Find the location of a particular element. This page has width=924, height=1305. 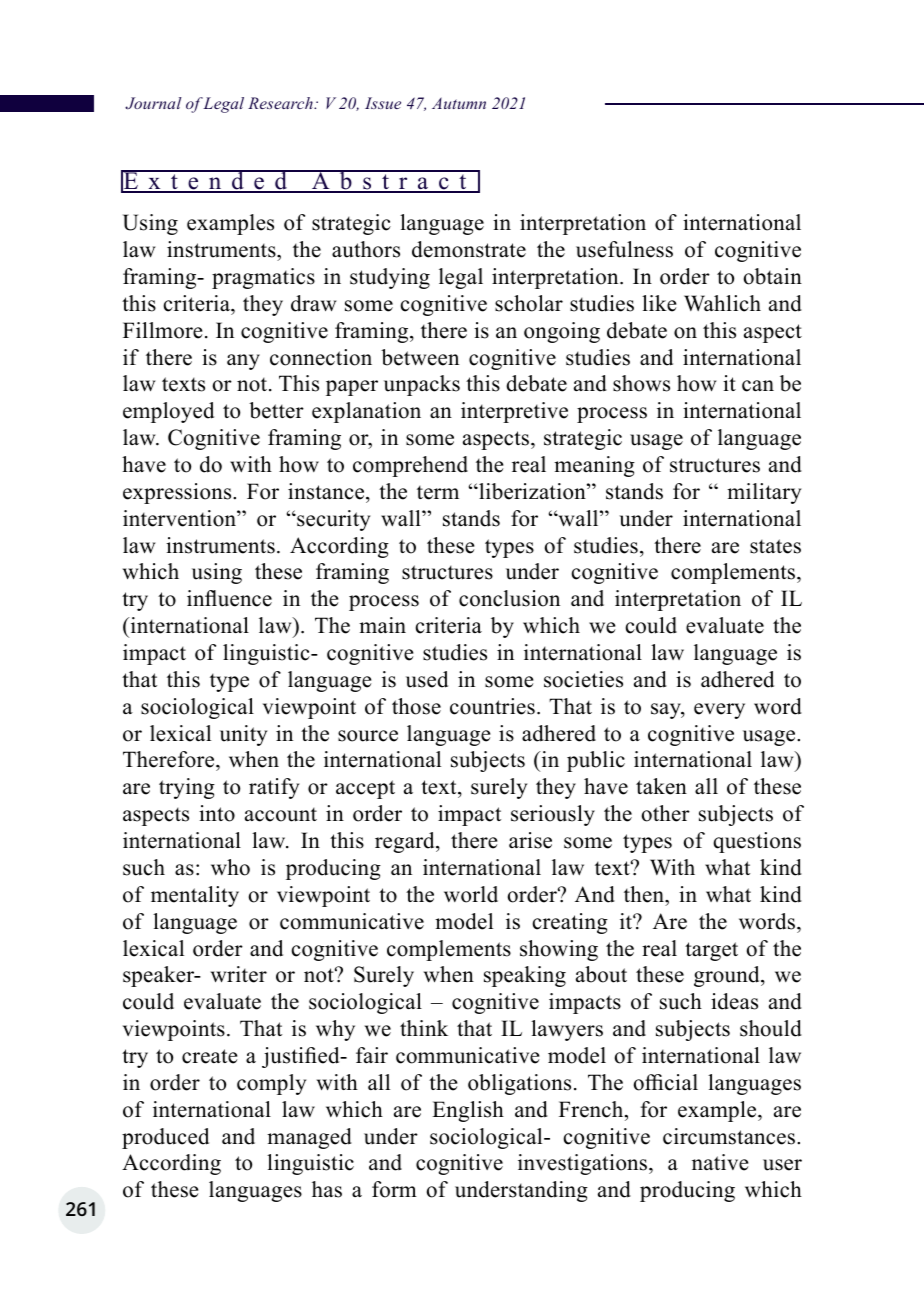

used is located at coordinates (427, 679).
